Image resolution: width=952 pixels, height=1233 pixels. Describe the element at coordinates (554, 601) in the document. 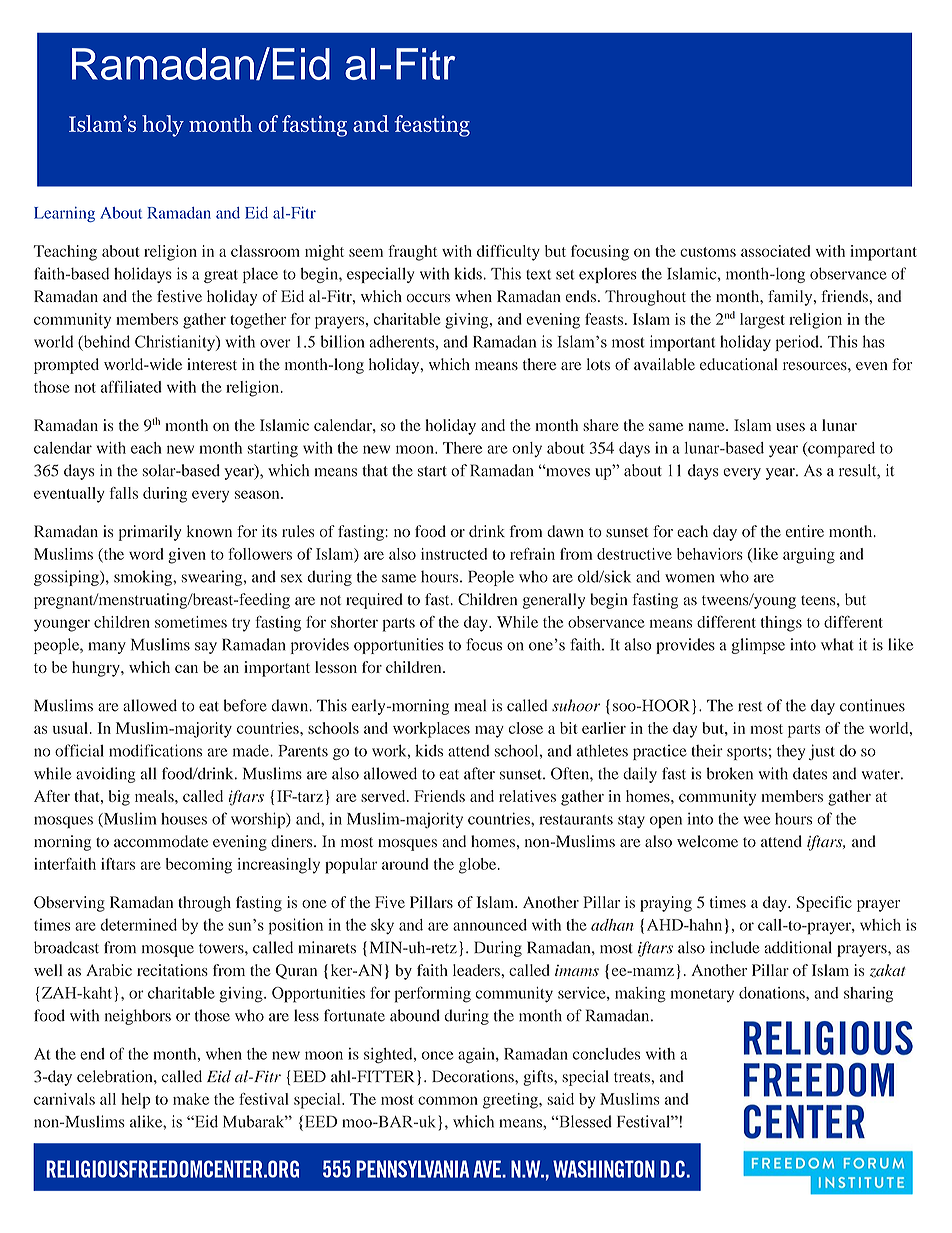

I see `generally` at that location.
